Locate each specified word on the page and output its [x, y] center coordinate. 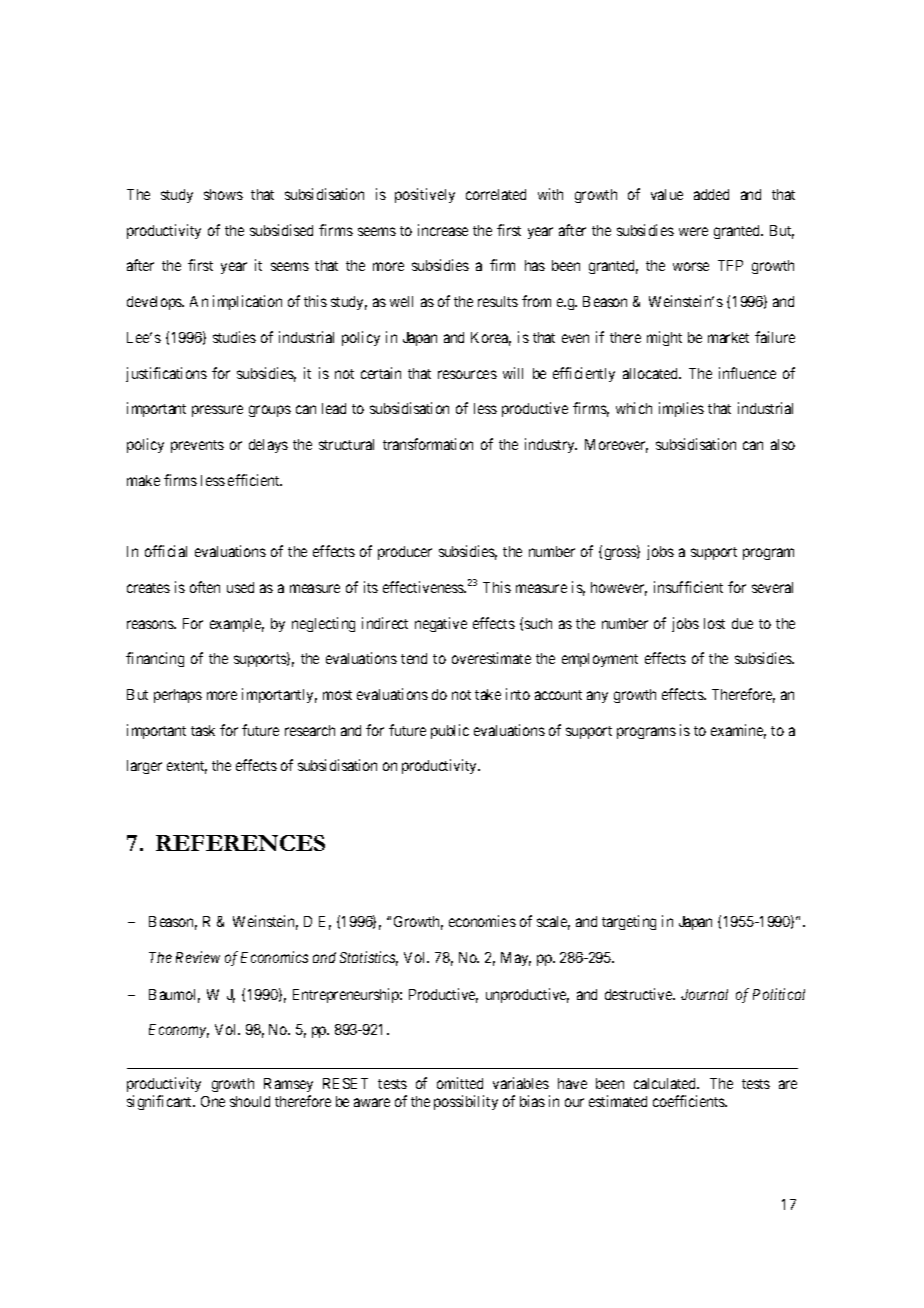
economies [482, 921]
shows [223, 194]
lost [714, 623]
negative [441, 624]
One [213, 1101]
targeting [629, 922]
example [237, 625]
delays [268, 446]
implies [681, 409]
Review [198, 957]
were [693, 231]
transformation [428, 444]
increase [443, 230]
